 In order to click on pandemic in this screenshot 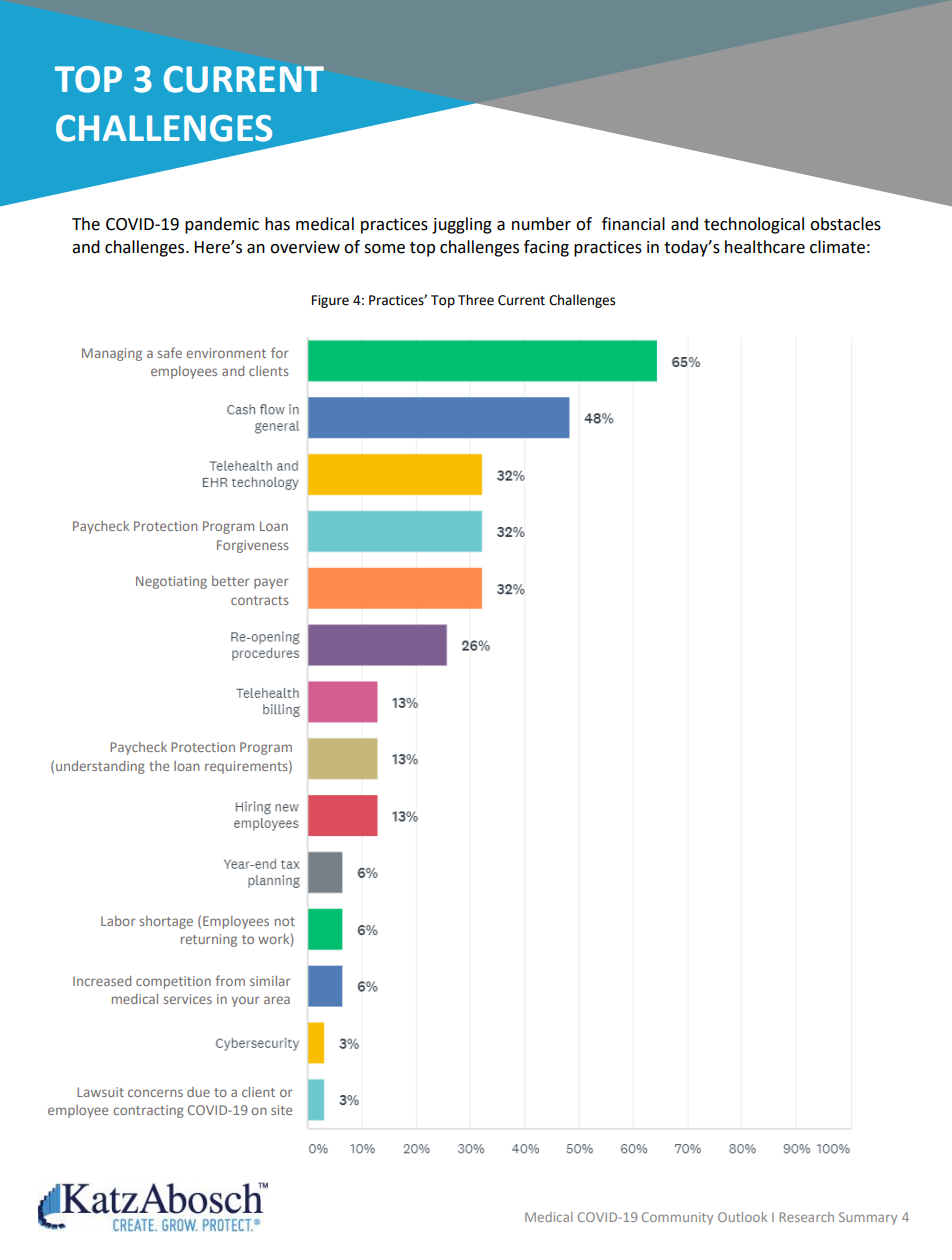, I will do `click(222, 225)`.
